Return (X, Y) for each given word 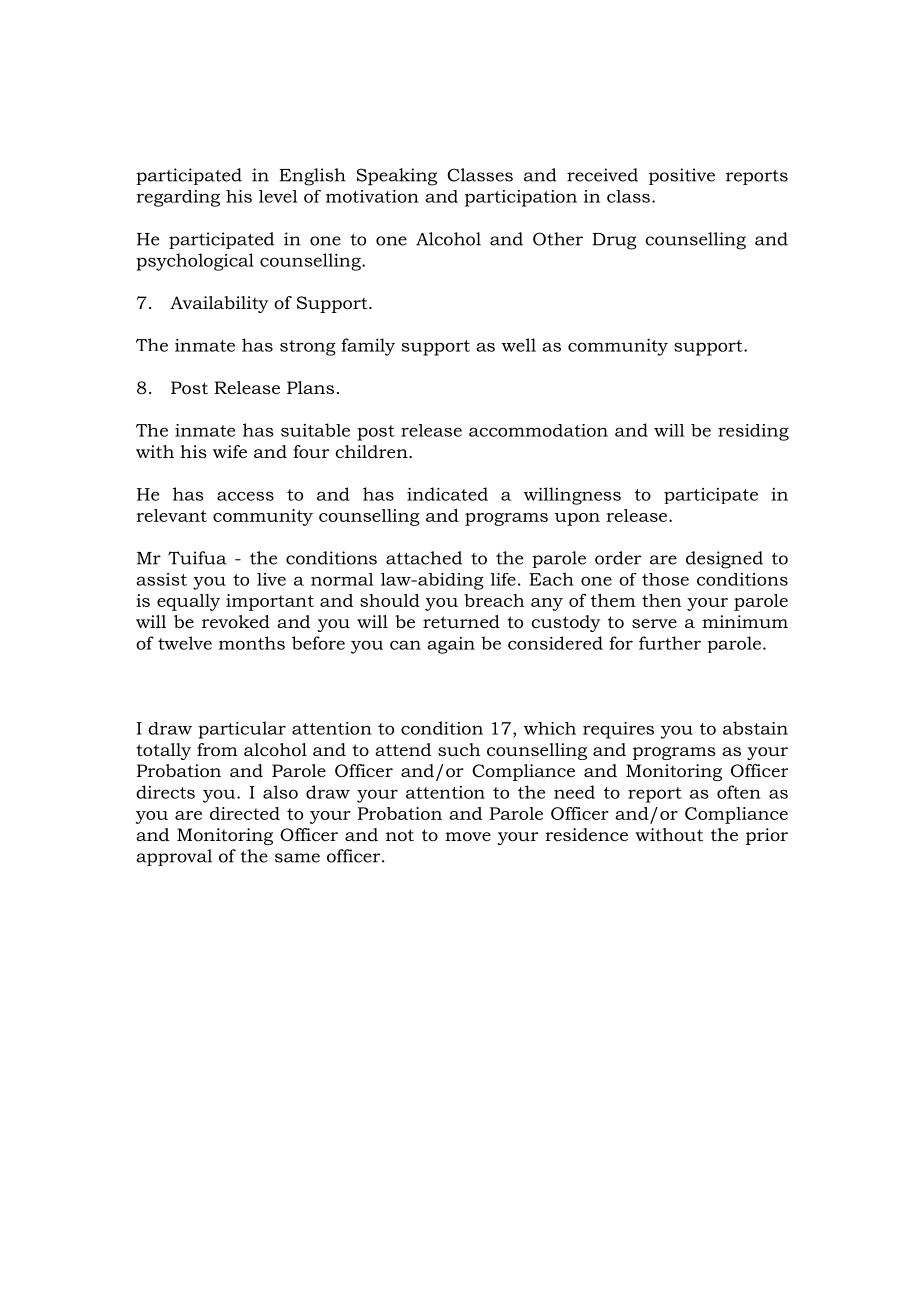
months (252, 643)
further (670, 643)
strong (308, 348)
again (451, 645)
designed (724, 560)
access (245, 496)
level (278, 196)
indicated (447, 494)
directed (245, 813)
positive (682, 176)
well (518, 345)
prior (767, 836)
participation (521, 198)
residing (753, 432)
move (468, 836)
